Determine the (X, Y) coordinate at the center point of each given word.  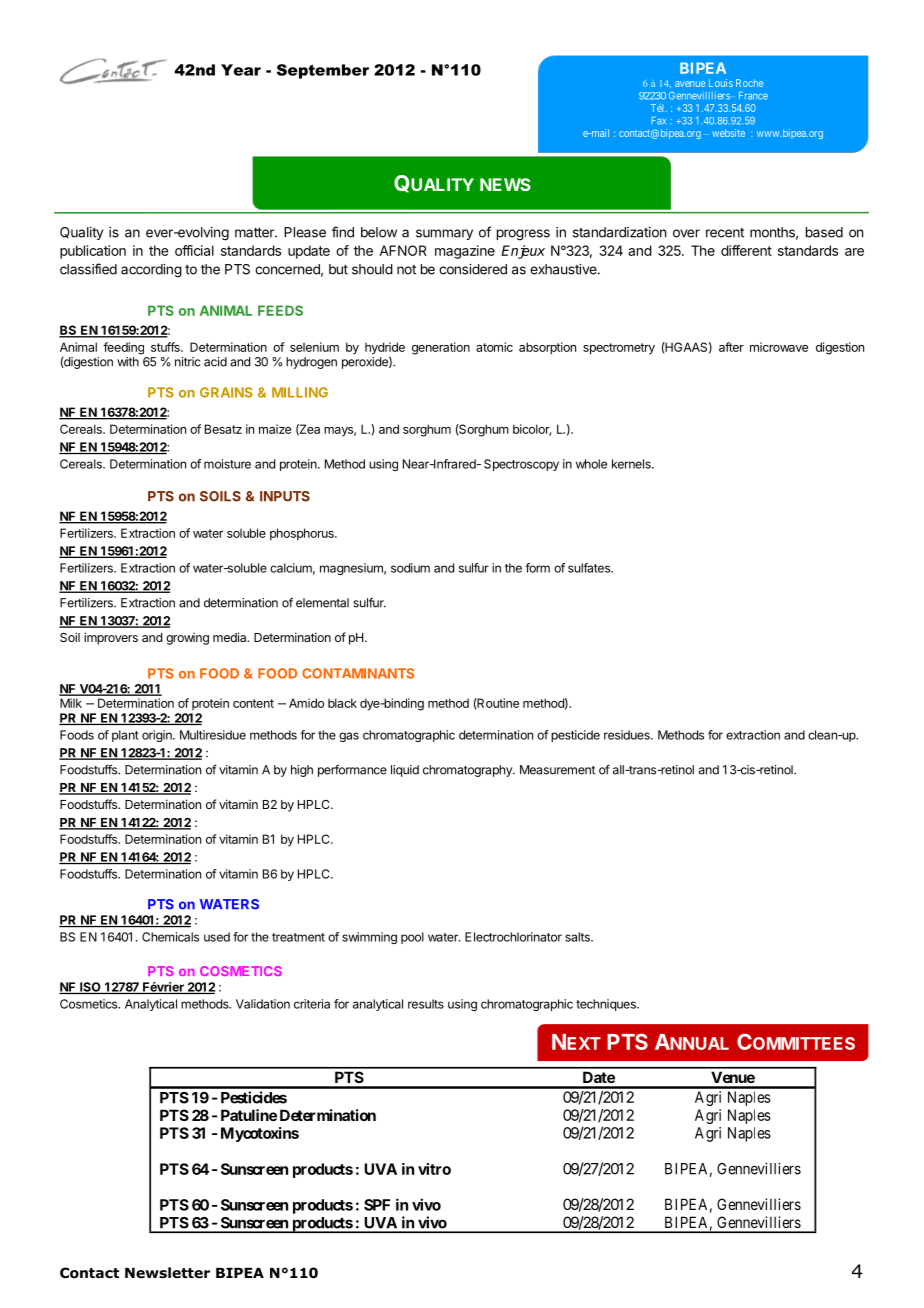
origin (158, 736)
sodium (410, 568)
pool (412, 938)
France (753, 96)
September (323, 71)
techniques (607, 1005)
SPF (377, 1205)
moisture (227, 464)
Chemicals (170, 937)
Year (241, 70)
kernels (632, 464)
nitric (188, 362)
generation (441, 348)
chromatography (468, 771)
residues (628, 735)
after (731, 347)
